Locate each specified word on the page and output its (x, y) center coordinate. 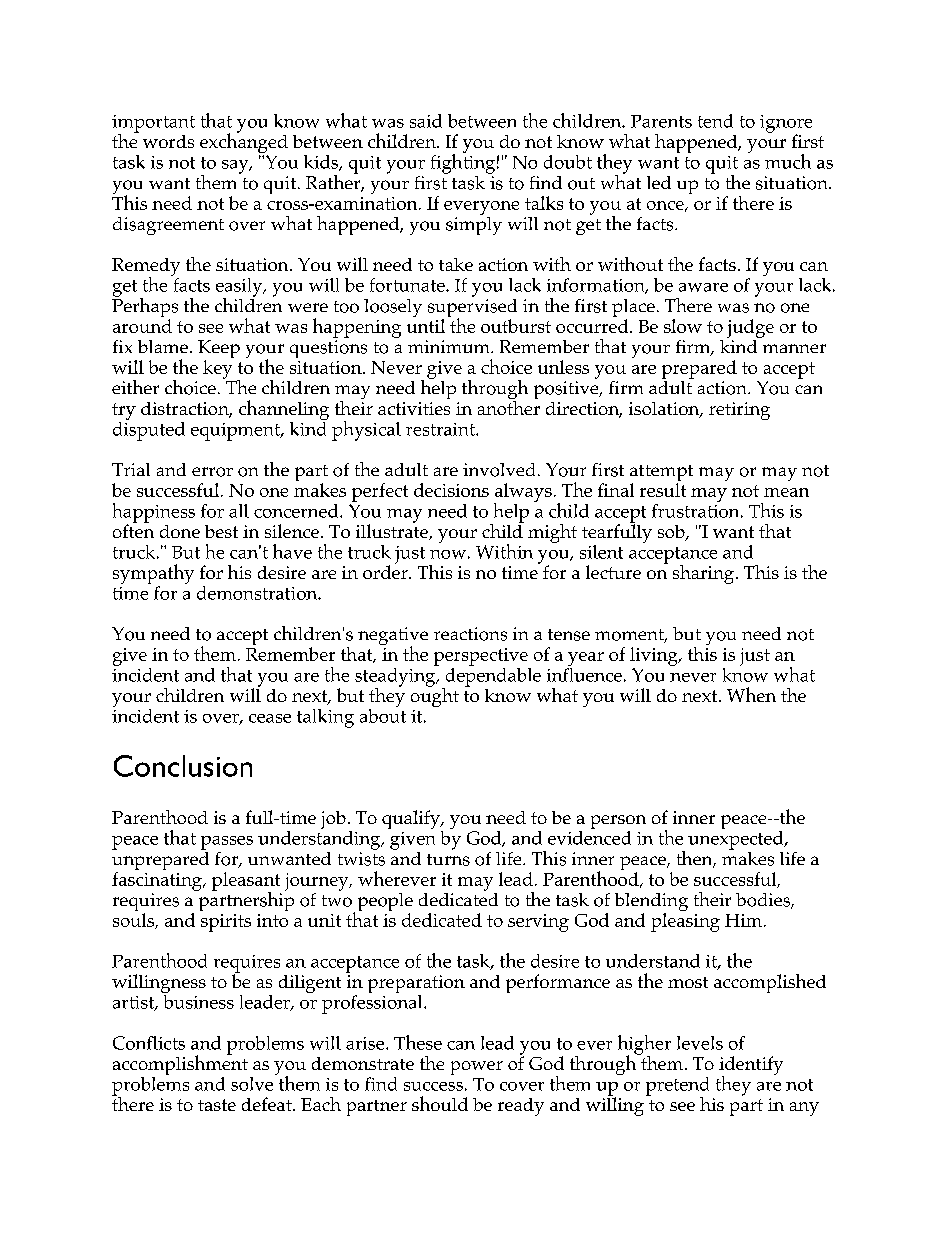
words (168, 141)
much (788, 161)
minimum (450, 346)
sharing (703, 574)
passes (227, 843)
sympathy (153, 575)
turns (448, 860)
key (217, 369)
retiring (739, 411)
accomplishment (180, 1065)
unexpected (737, 840)
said (426, 121)
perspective (481, 657)
